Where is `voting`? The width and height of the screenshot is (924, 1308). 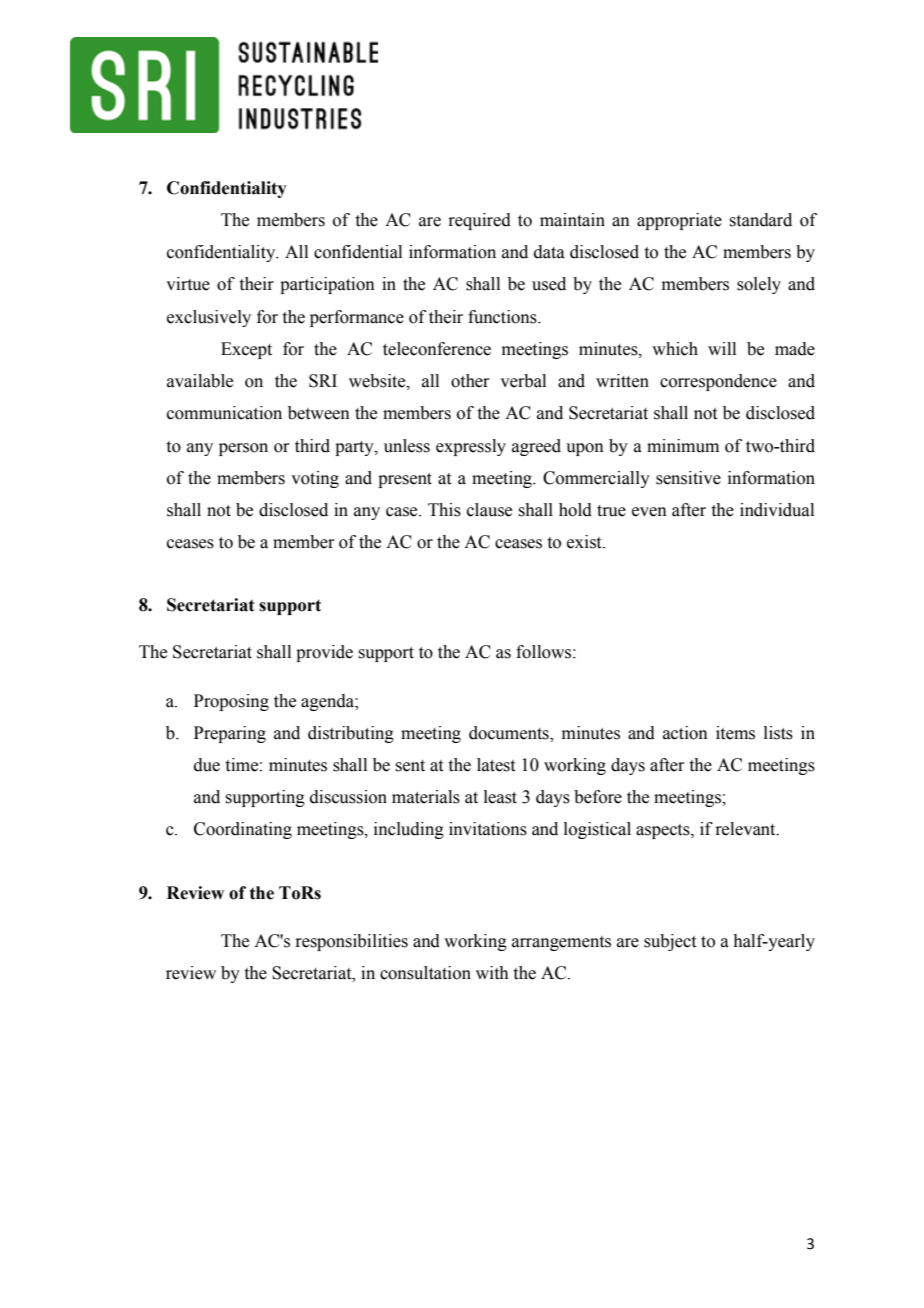
voting is located at coordinates (315, 479).
